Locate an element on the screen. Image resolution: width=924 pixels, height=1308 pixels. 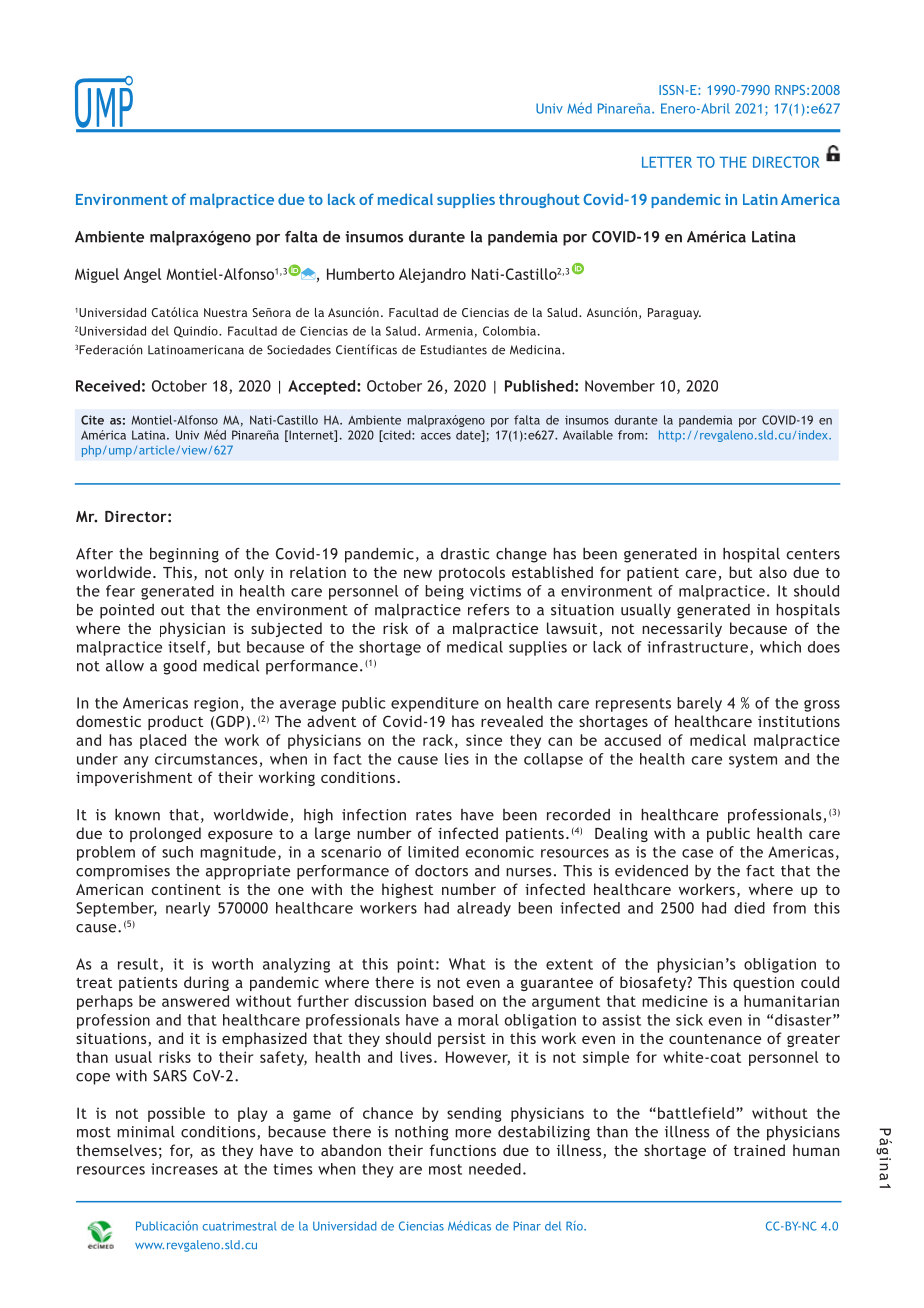
circumstances is located at coordinates (206, 759).
